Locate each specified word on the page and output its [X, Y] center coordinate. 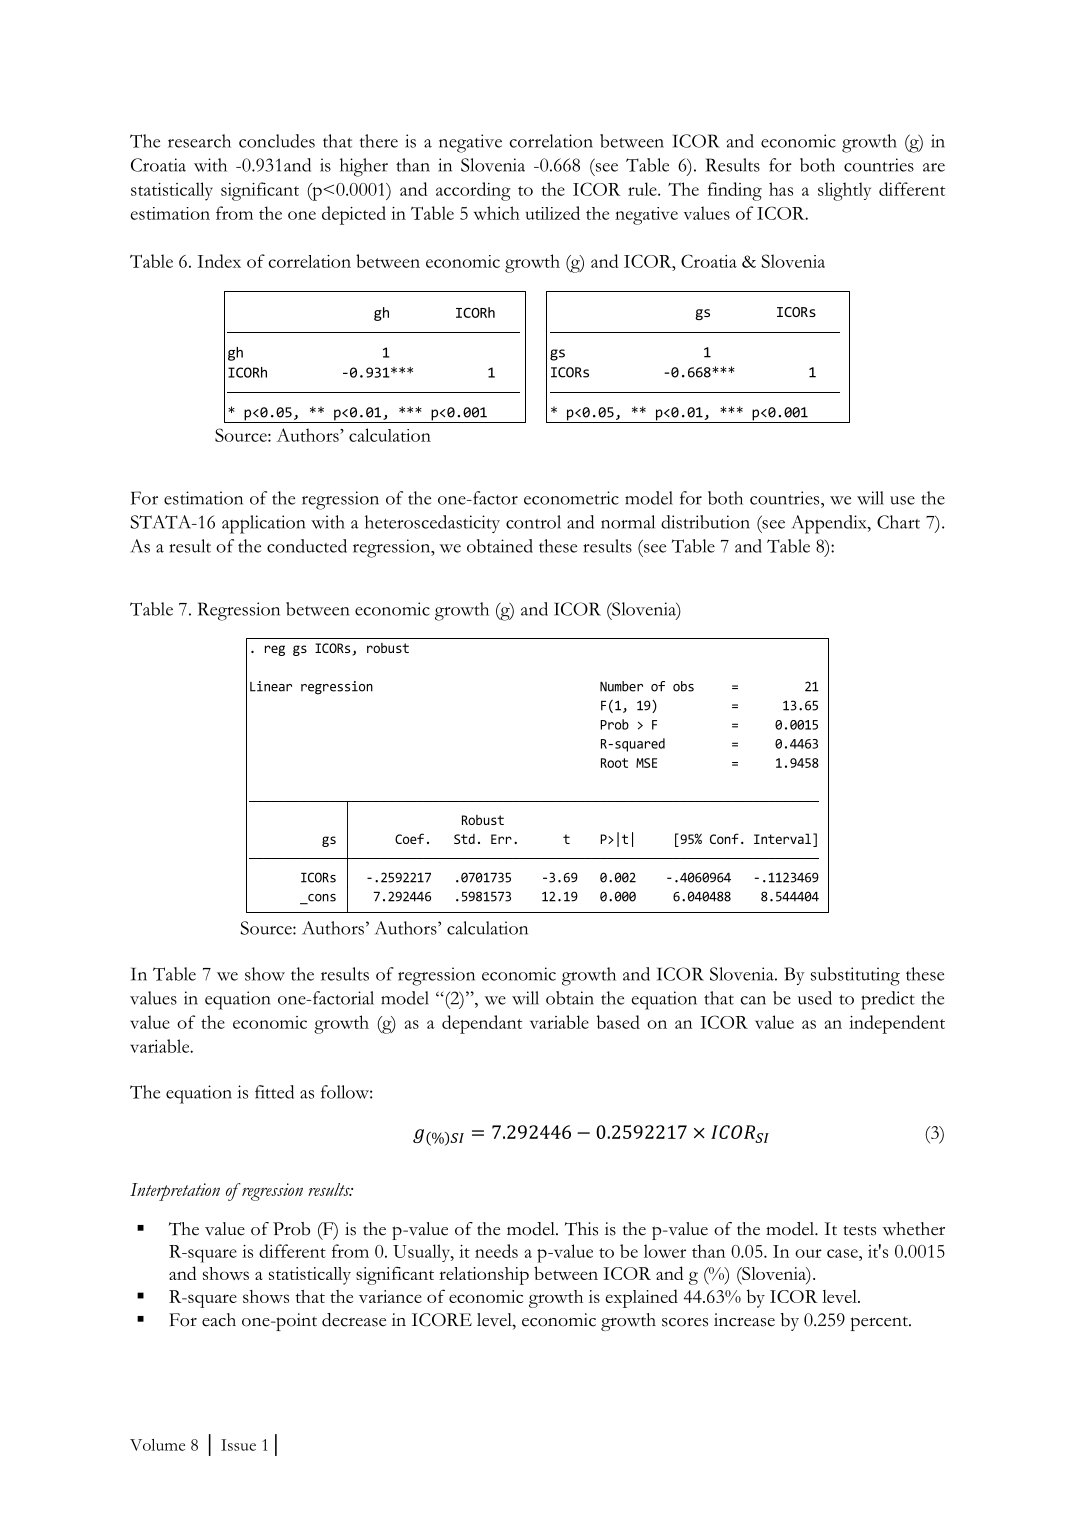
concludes [277, 141]
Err [501, 839]
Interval [782, 838]
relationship [484, 1276]
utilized [553, 213]
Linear [271, 686]
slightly [844, 191]
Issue [238, 1445]
